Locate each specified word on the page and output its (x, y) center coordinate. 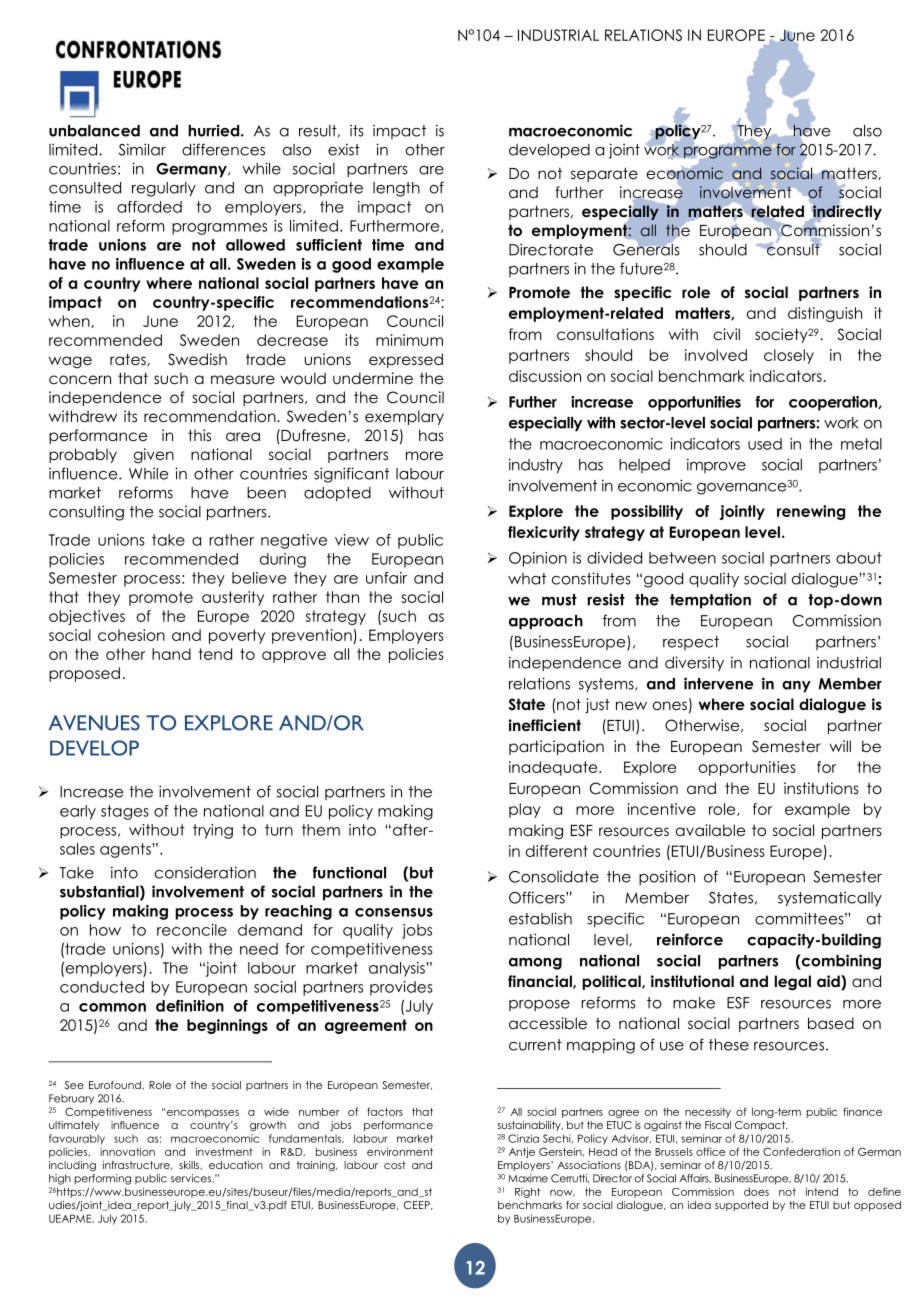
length (396, 189)
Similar (142, 149)
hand (171, 654)
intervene (718, 683)
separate (604, 174)
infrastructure (137, 1165)
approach (546, 622)
